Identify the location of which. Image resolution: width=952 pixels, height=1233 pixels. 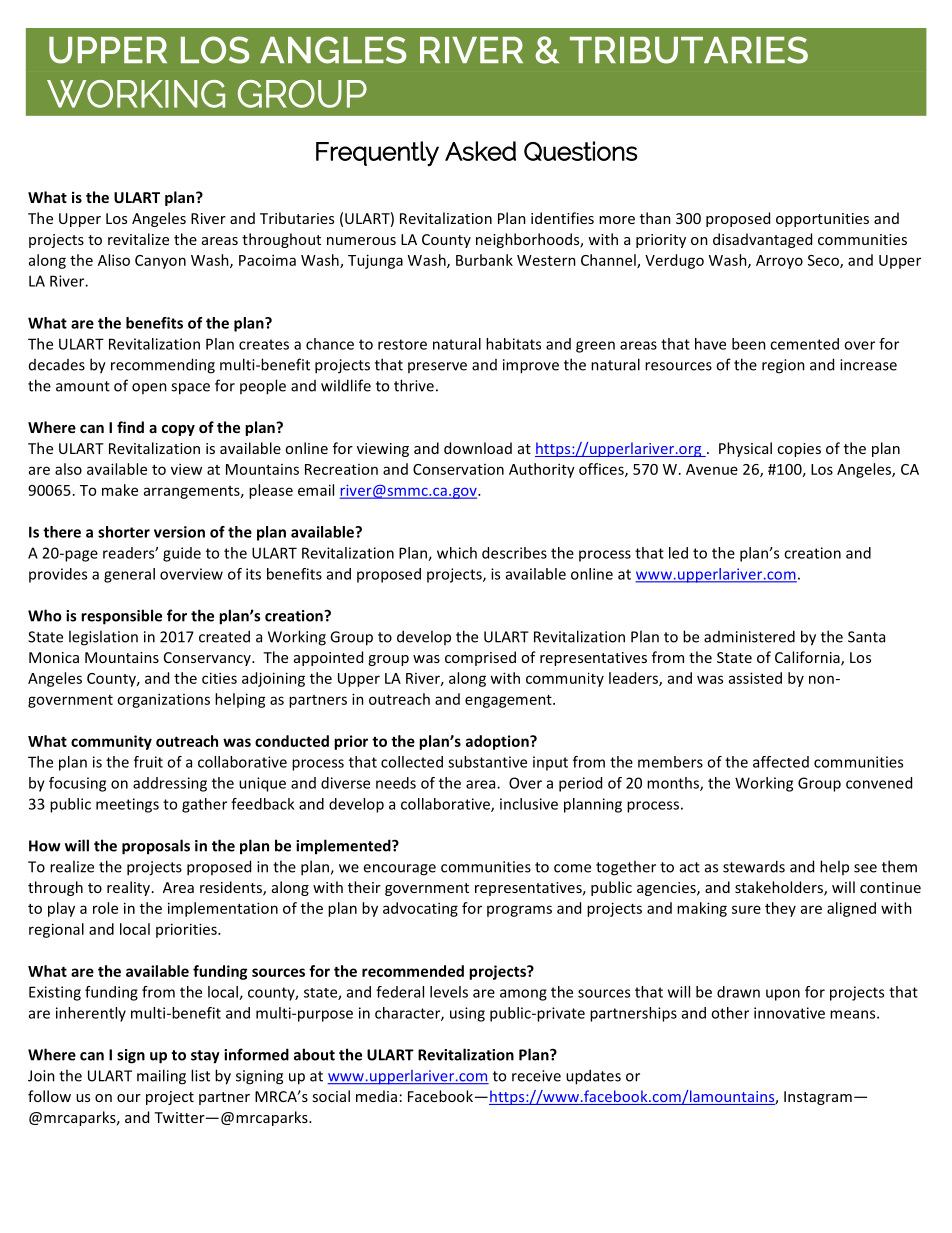
(457, 553).
